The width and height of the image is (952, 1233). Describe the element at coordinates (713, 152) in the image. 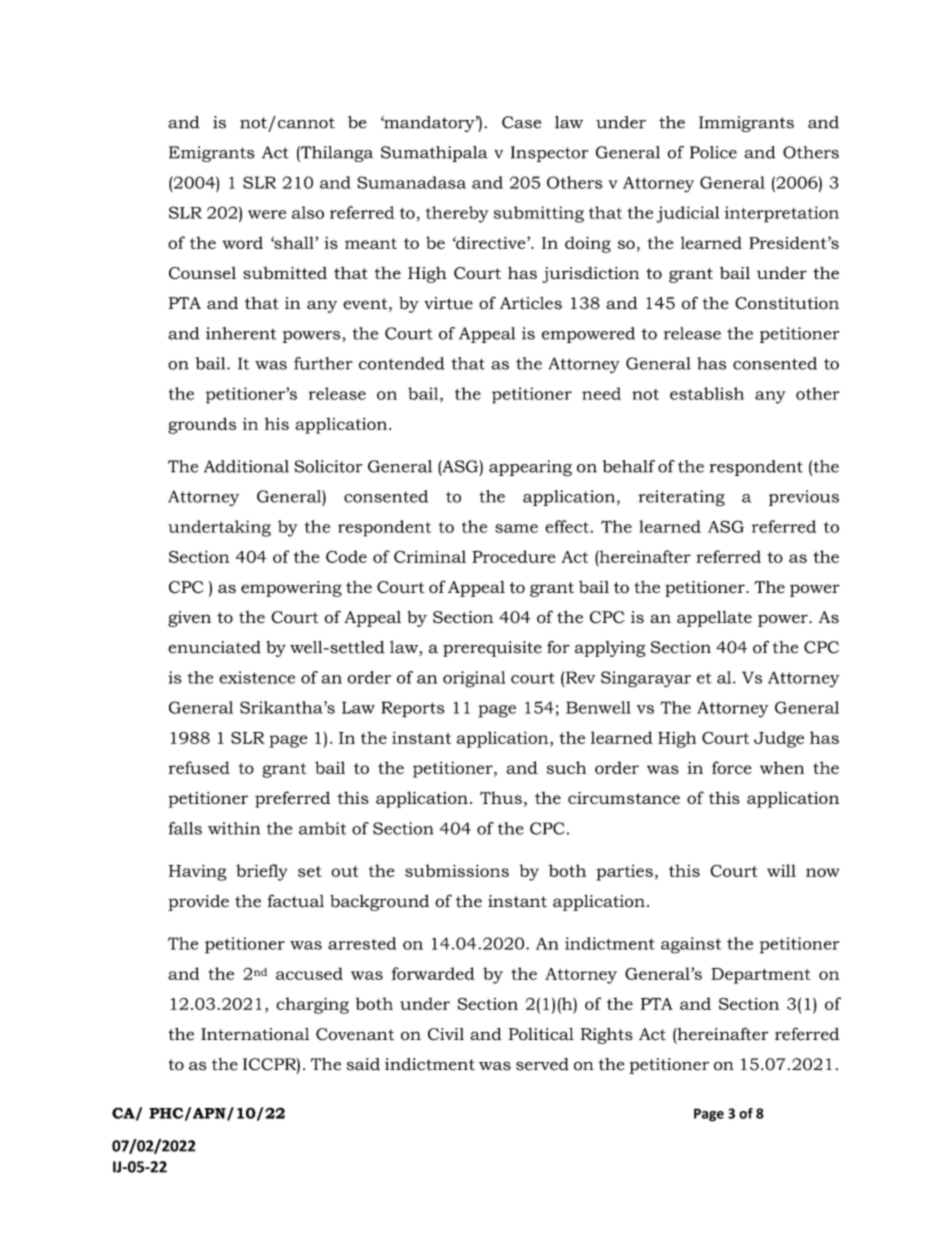

I see `Police` at that location.
